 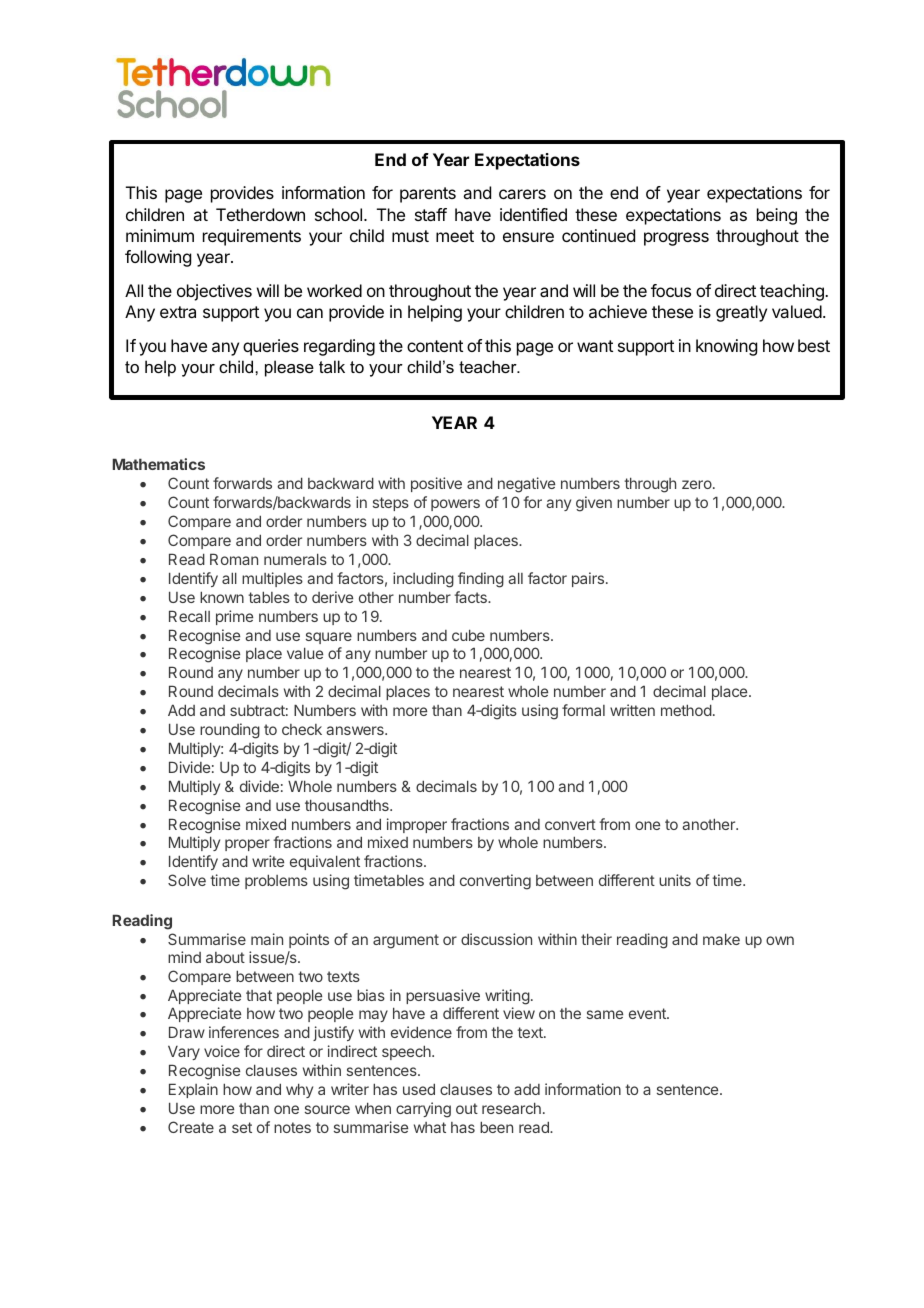 I want to click on cube, so click(x=468, y=635).
